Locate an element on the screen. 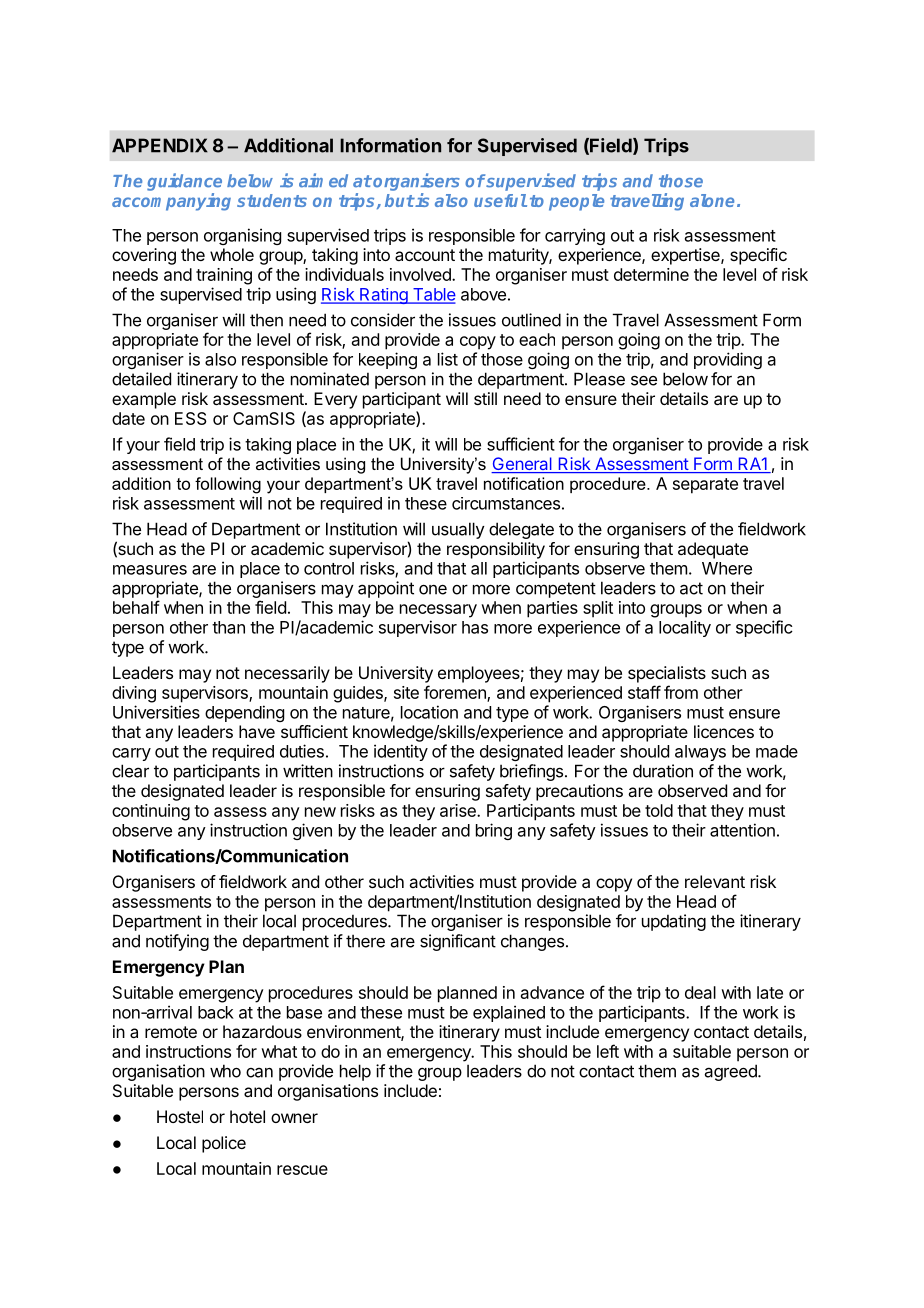 This screenshot has height=1308, width=924. help is located at coordinates (355, 1072).
